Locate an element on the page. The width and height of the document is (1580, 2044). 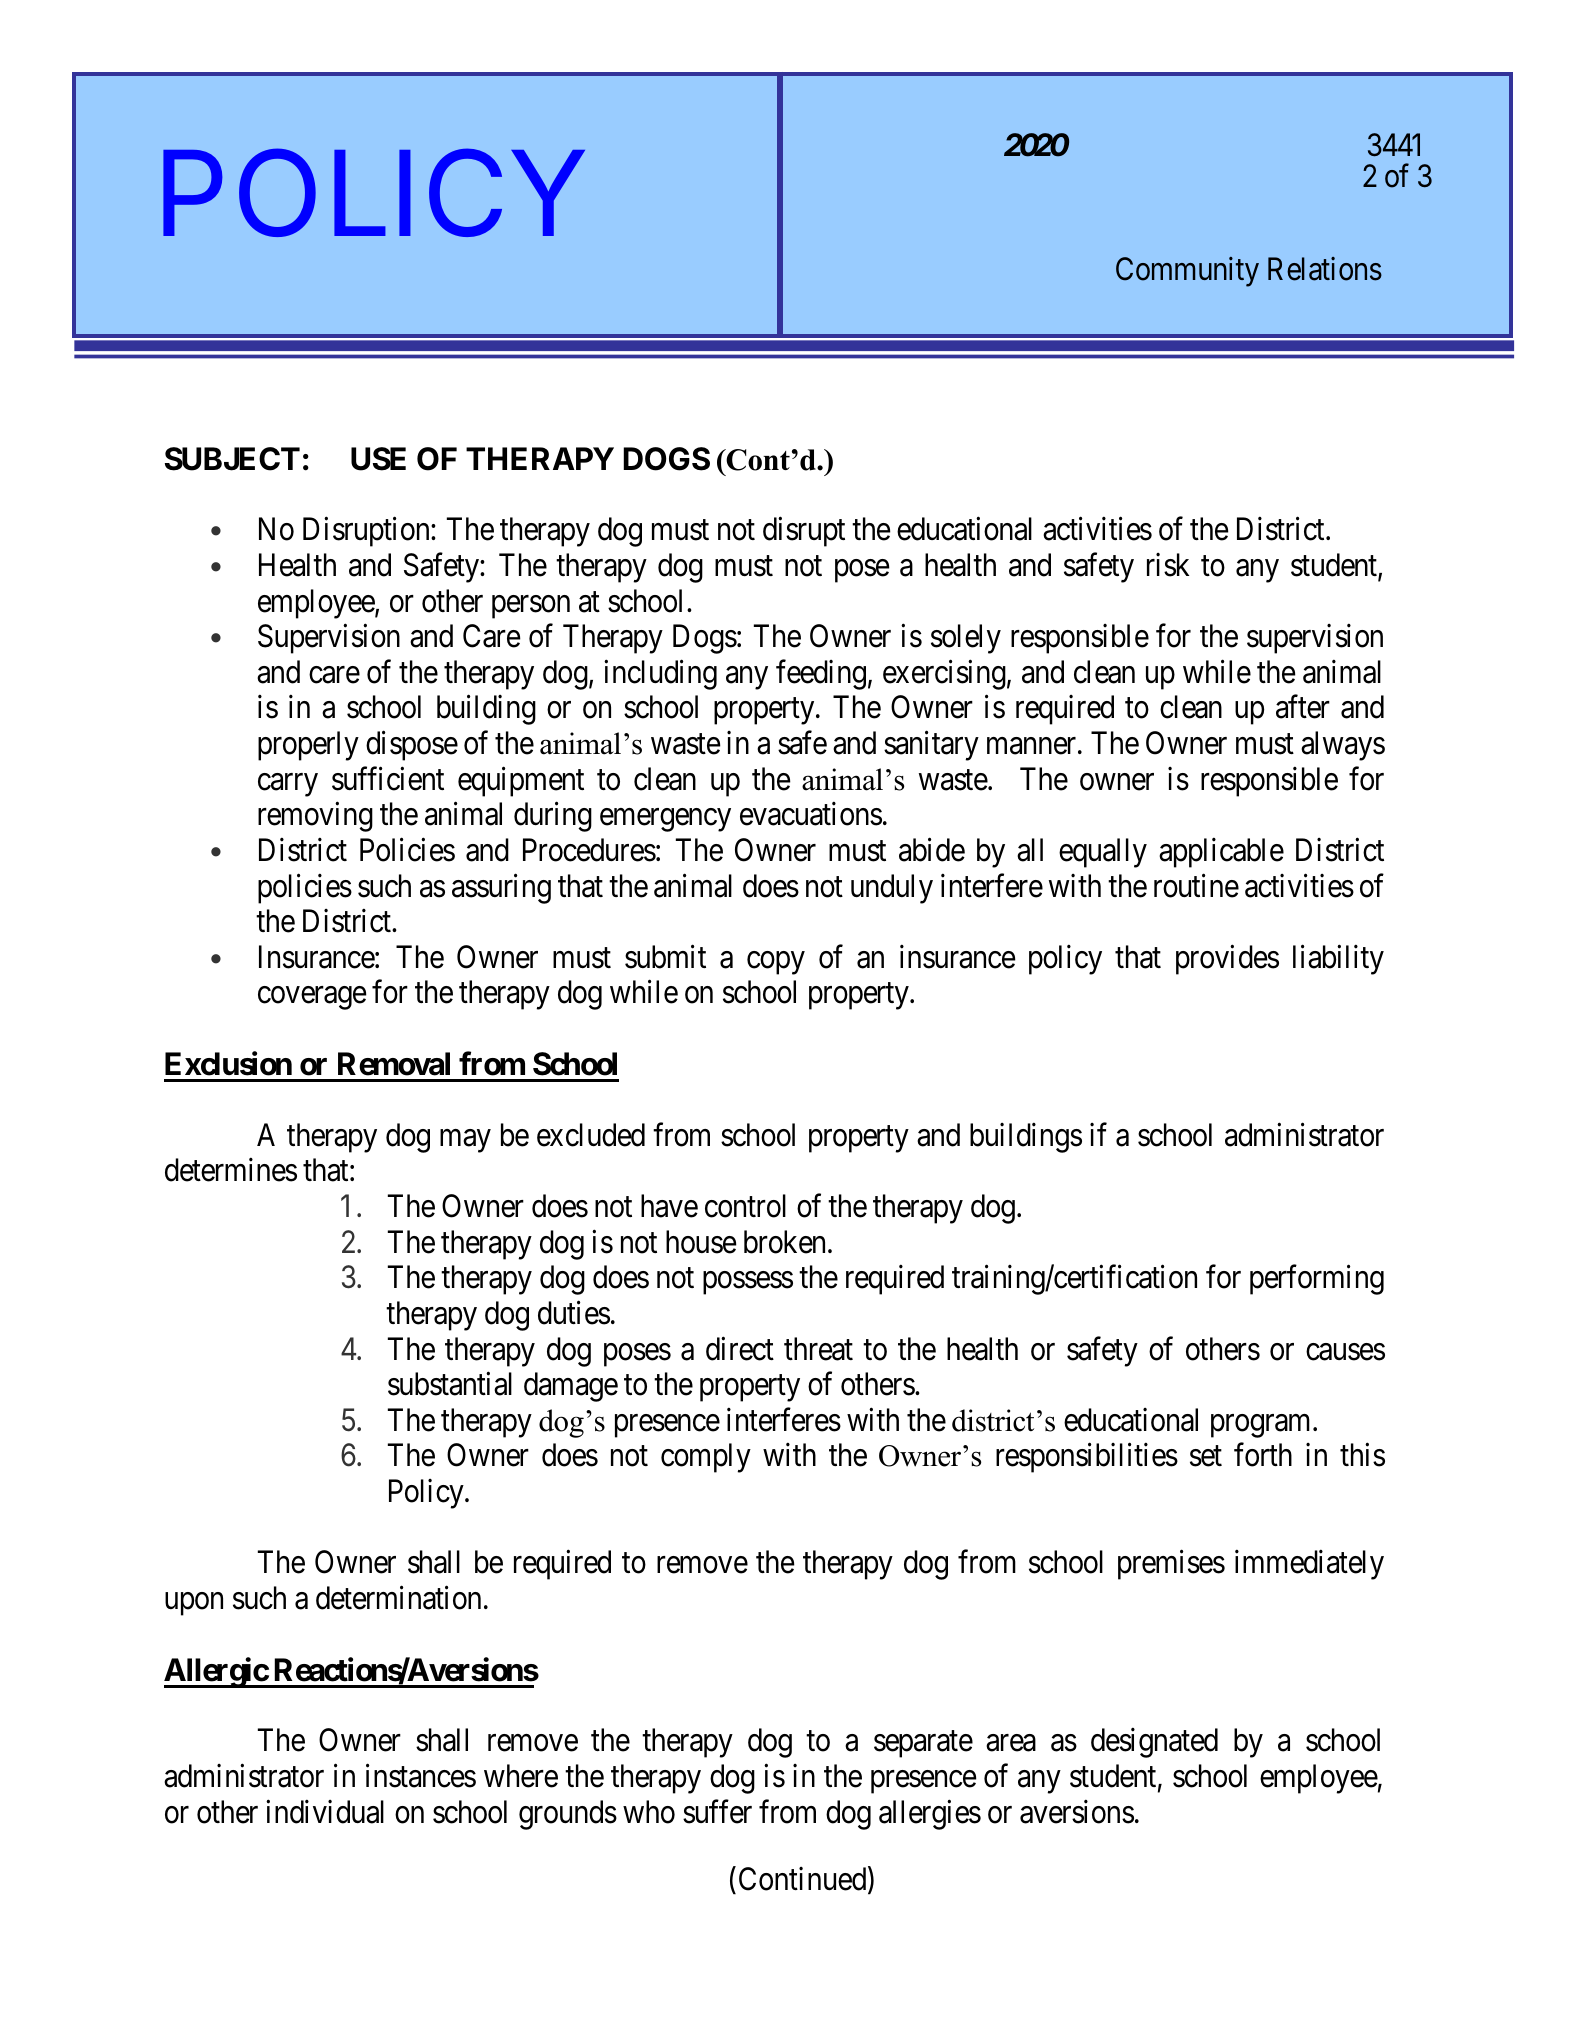
Community is located at coordinates (1187, 272).
